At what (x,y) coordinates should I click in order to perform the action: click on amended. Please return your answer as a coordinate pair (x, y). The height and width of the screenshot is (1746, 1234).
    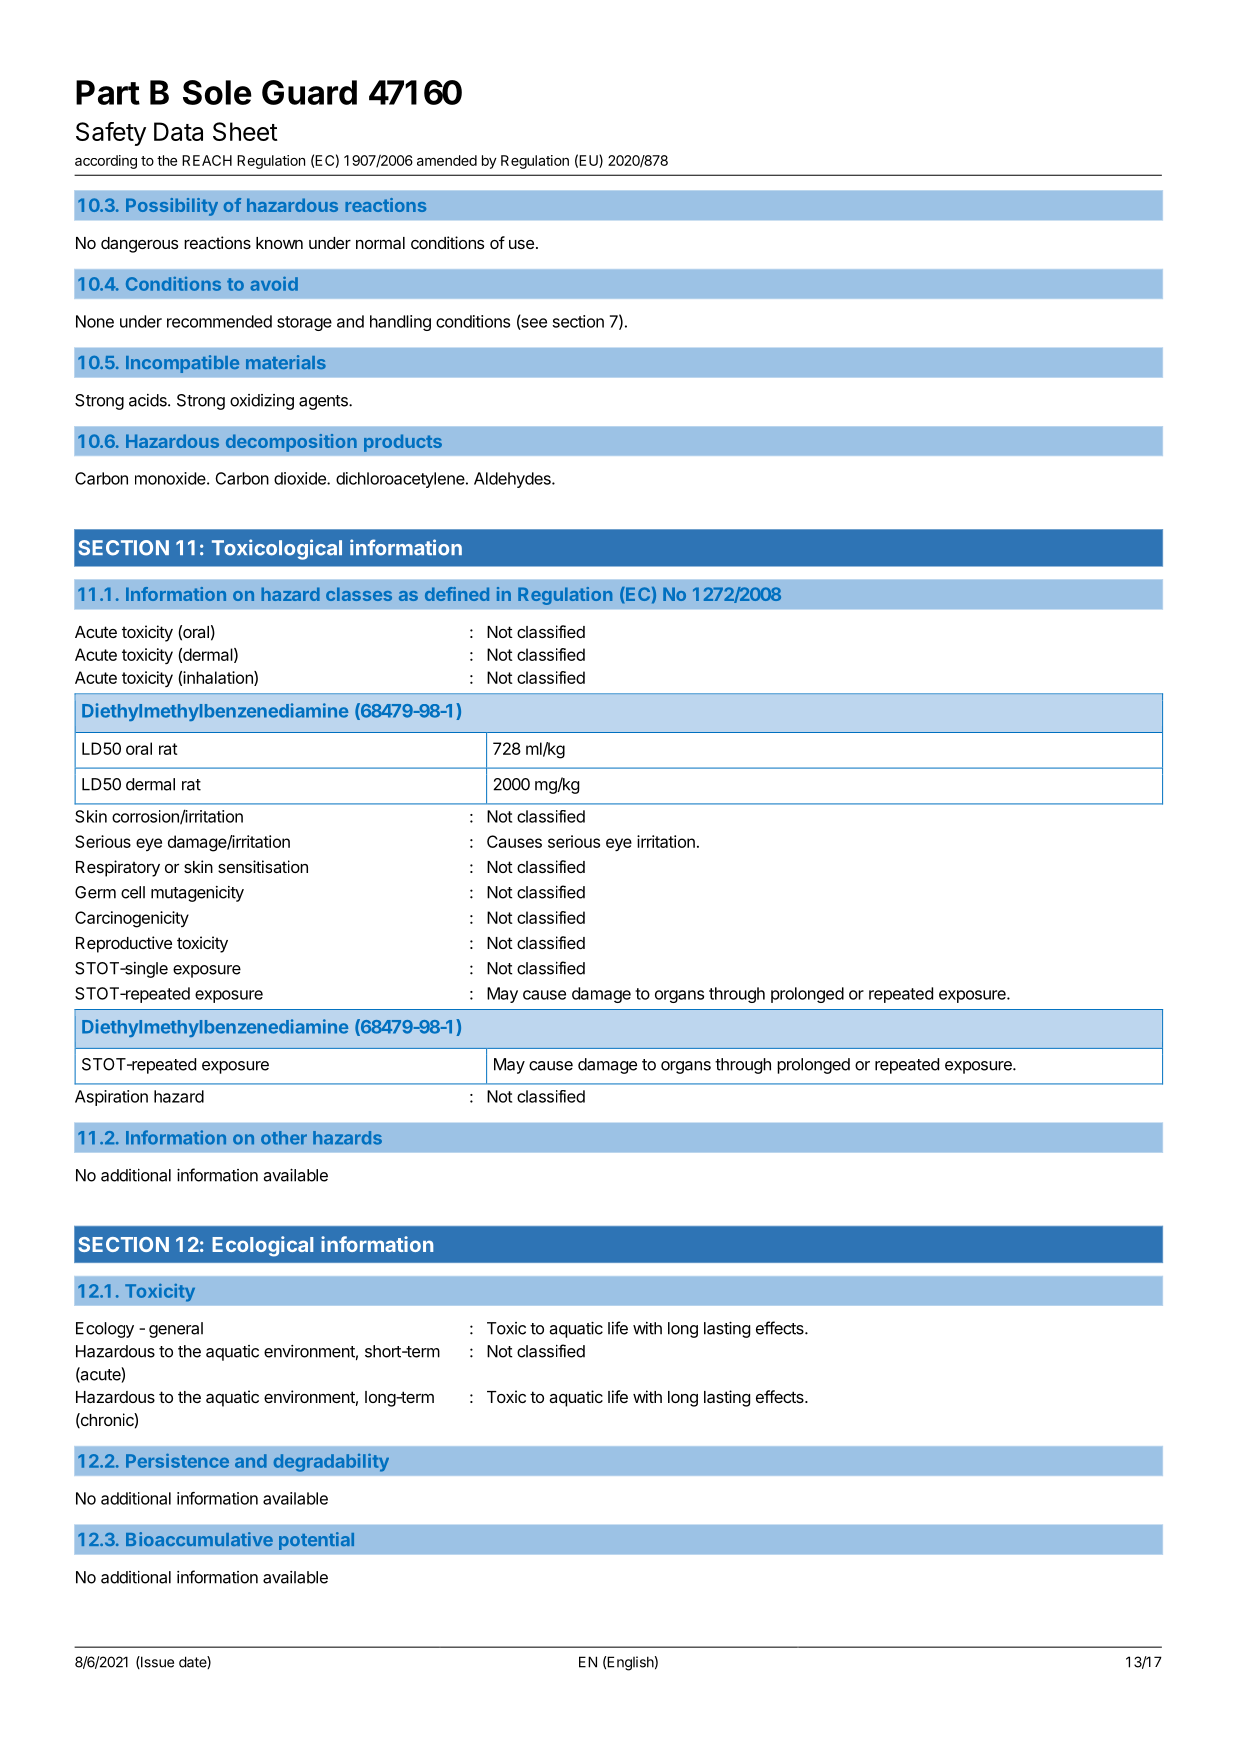
    Looking at the image, I should click on (447, 160).
